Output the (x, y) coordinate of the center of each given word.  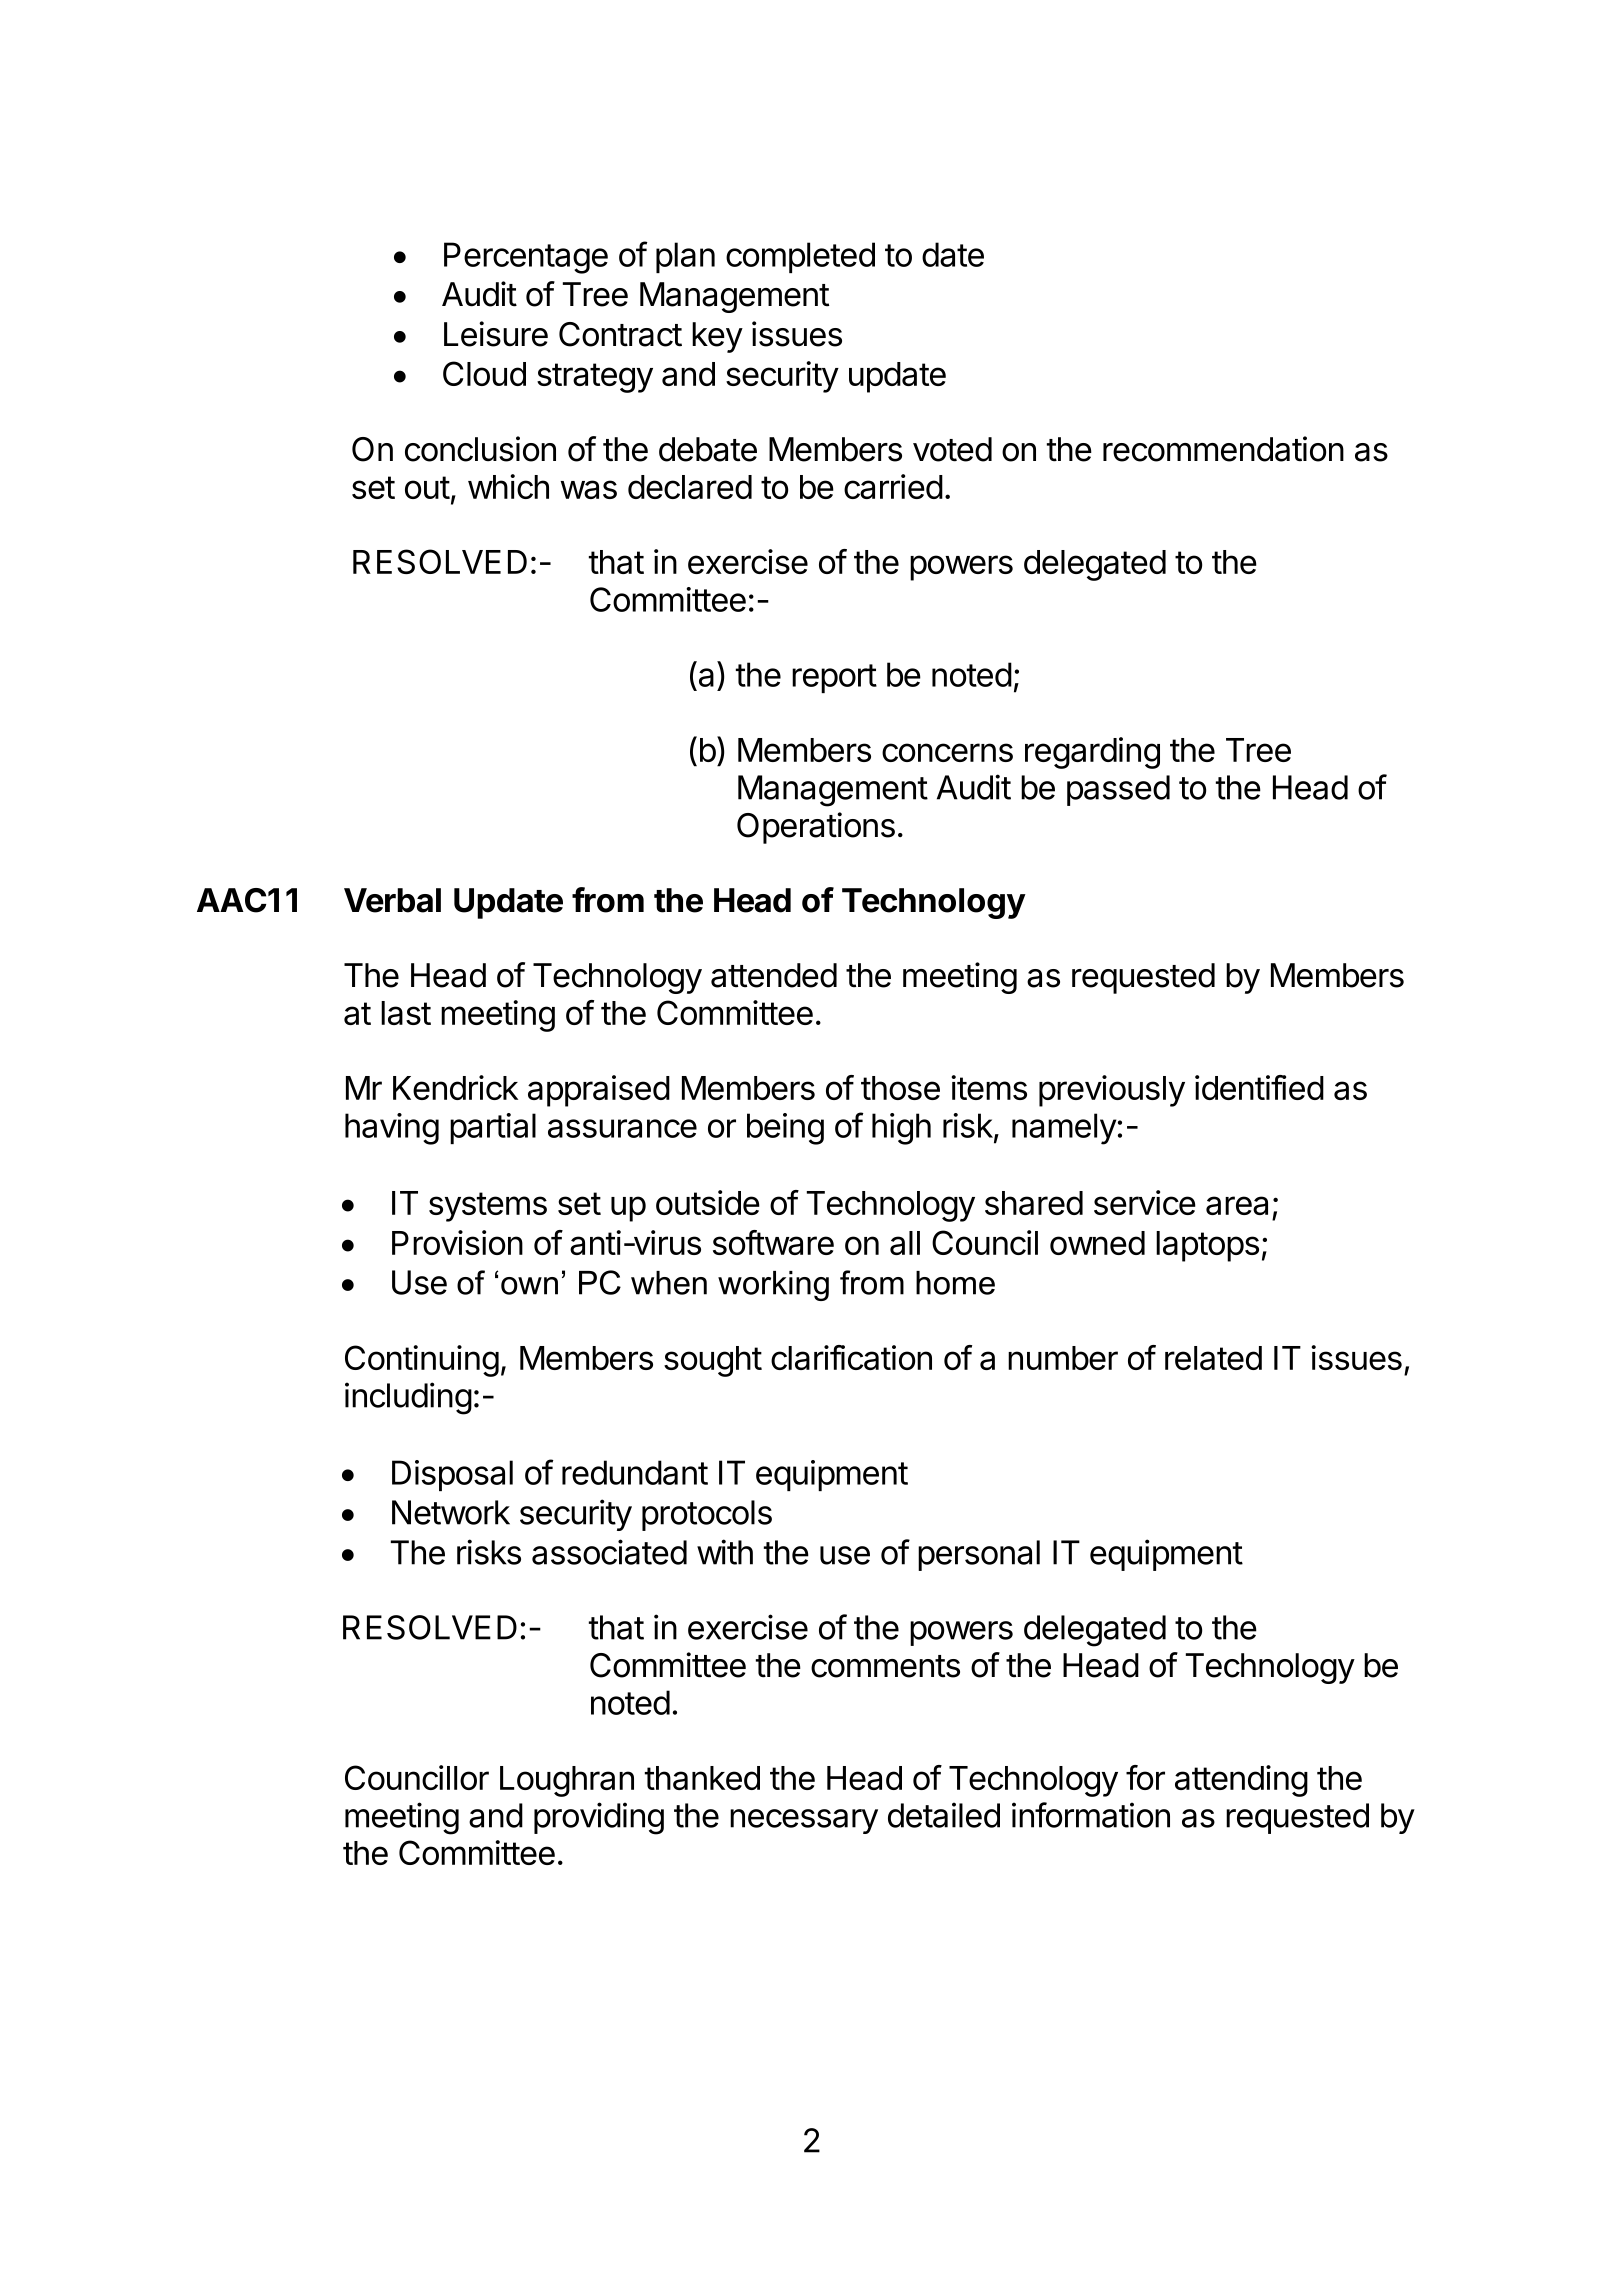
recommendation (1223, 449)
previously (1112, 1091)
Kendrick (455, 1087)
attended (774, 975)
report (834, 678)
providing (599, 1818)
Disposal (452, 1475)
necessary (804, 1821)
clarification (851, 1357)
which (508, 486)
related (1213, 1358)
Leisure (496, 334)
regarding (1092, 753)
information (1091, 1815)
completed (800, 257)
